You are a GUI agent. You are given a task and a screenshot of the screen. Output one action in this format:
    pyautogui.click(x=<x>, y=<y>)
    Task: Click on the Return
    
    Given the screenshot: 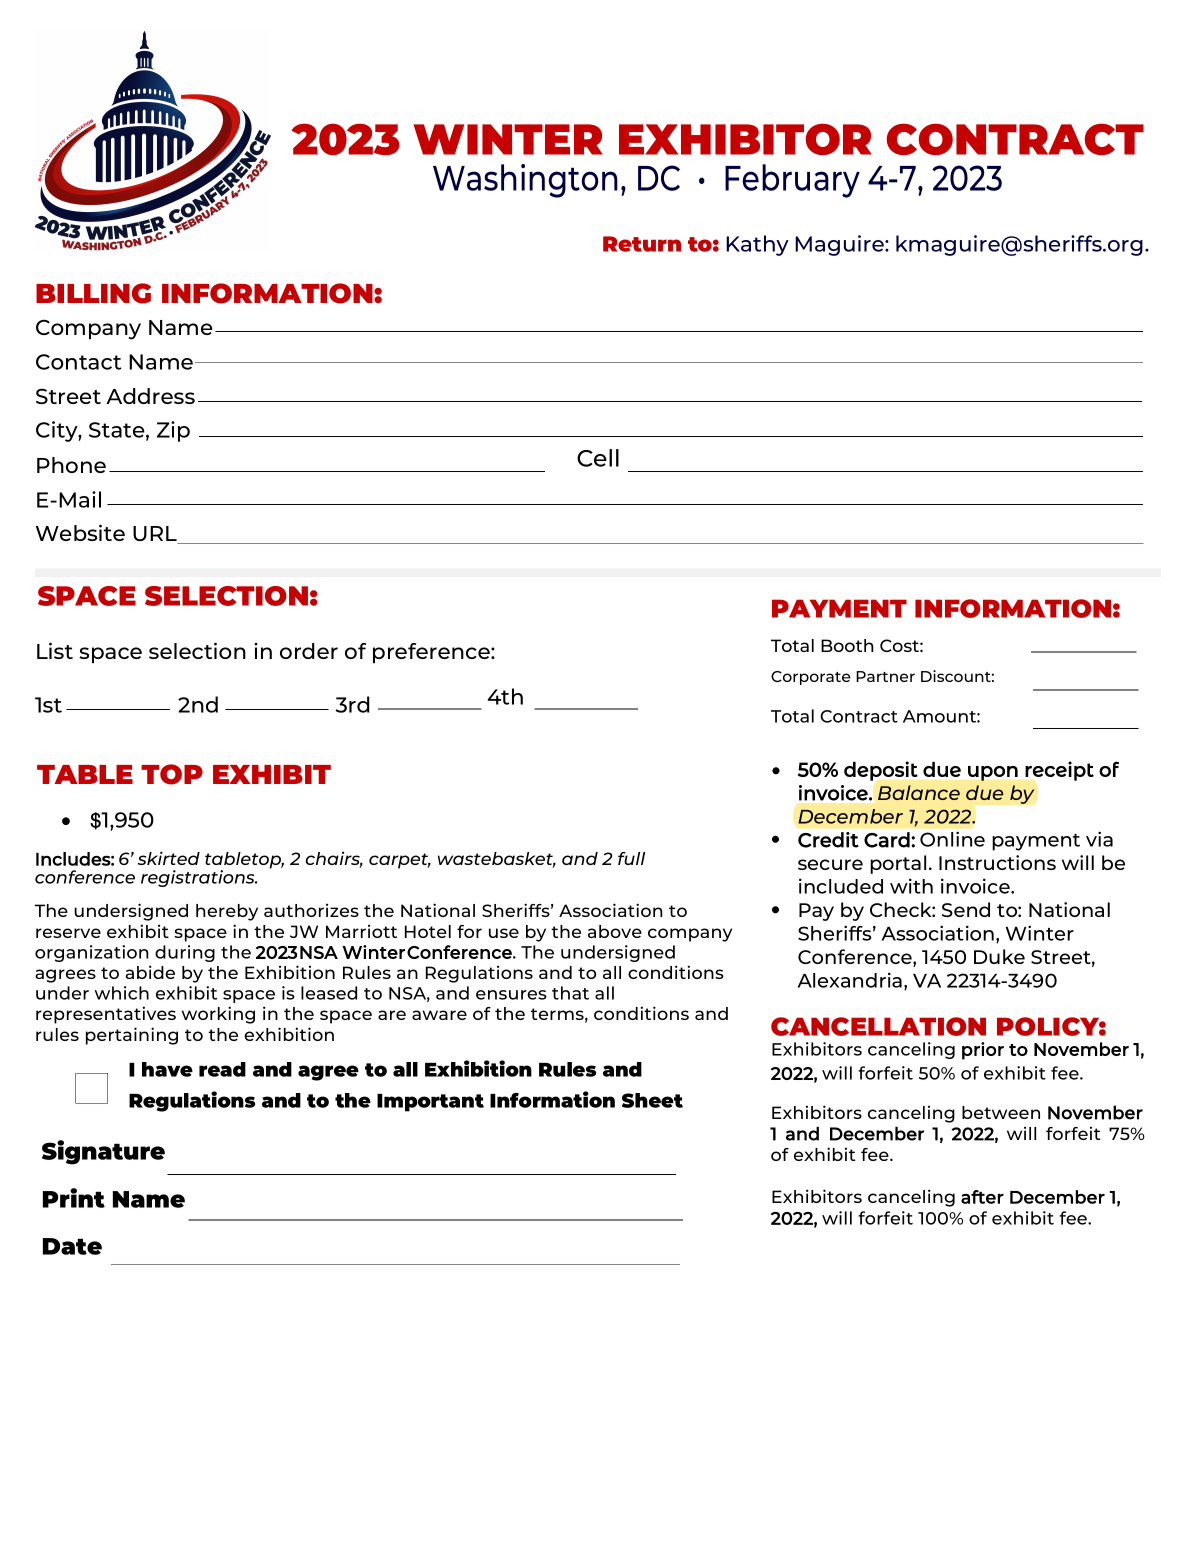 What is the action you would take?
    pyautogui.click(x=642, y=244)
